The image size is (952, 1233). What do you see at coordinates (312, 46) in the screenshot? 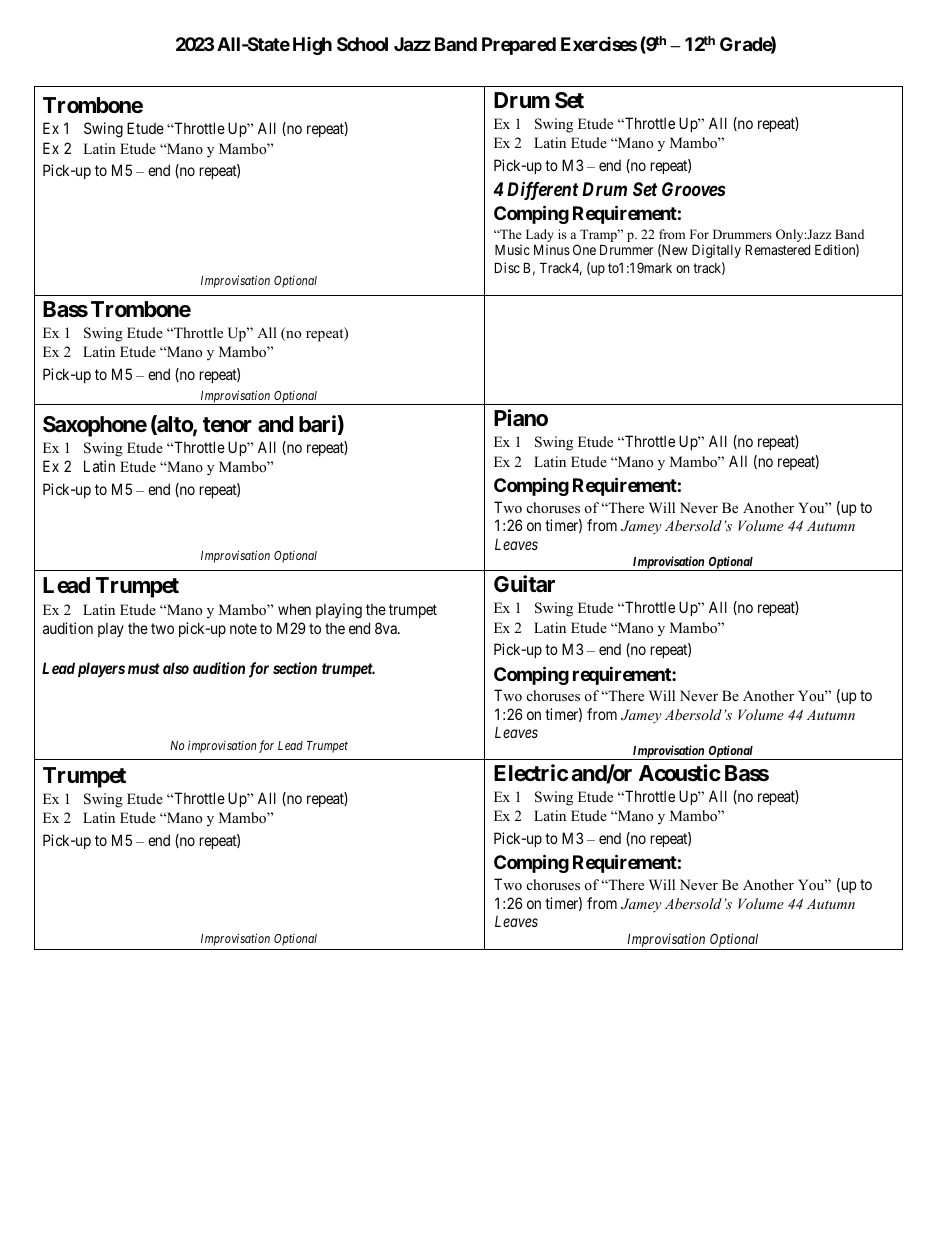
I see `High` at bounding box center [312, 46].
